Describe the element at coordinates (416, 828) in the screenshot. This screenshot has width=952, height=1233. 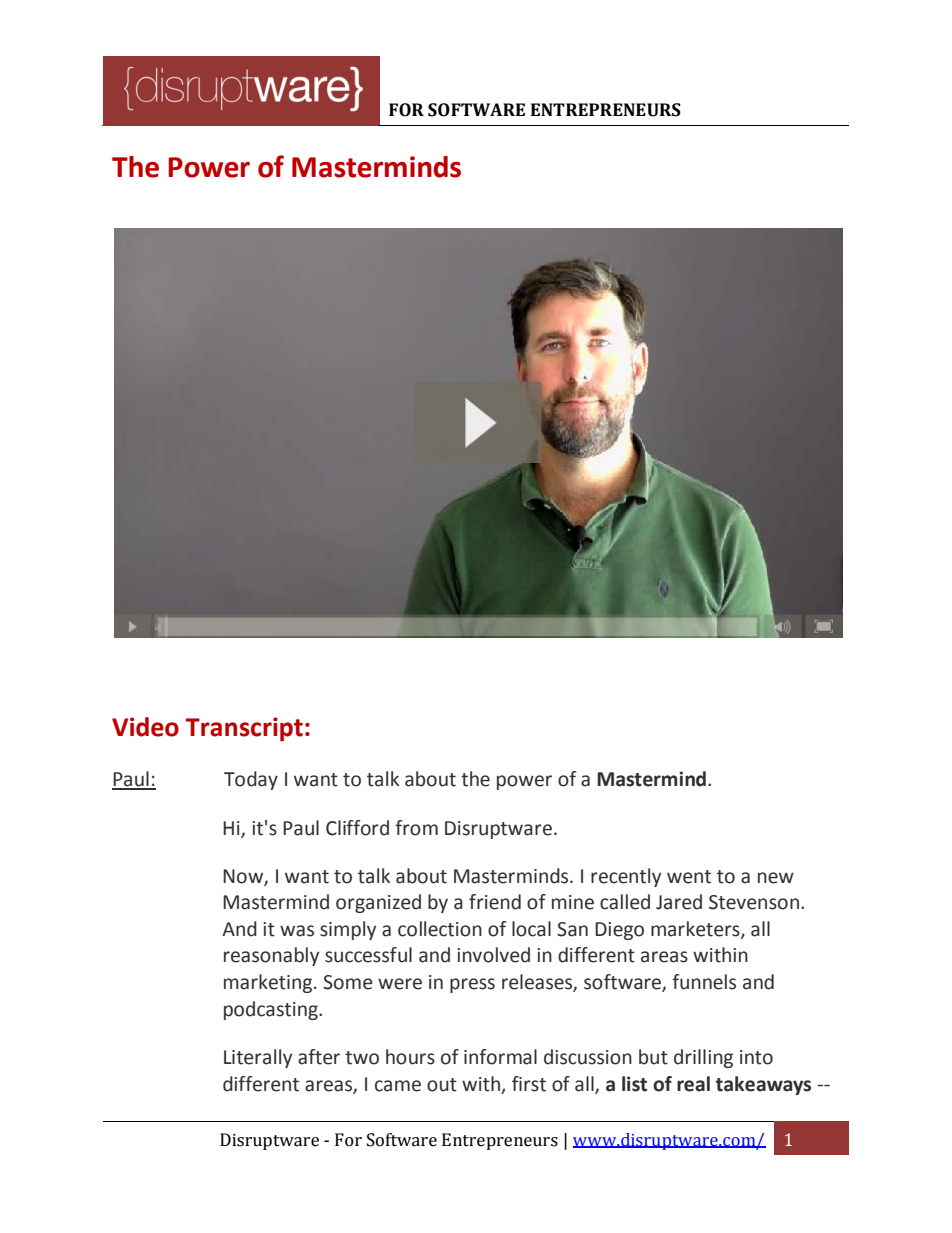
I see `from` at that location.
